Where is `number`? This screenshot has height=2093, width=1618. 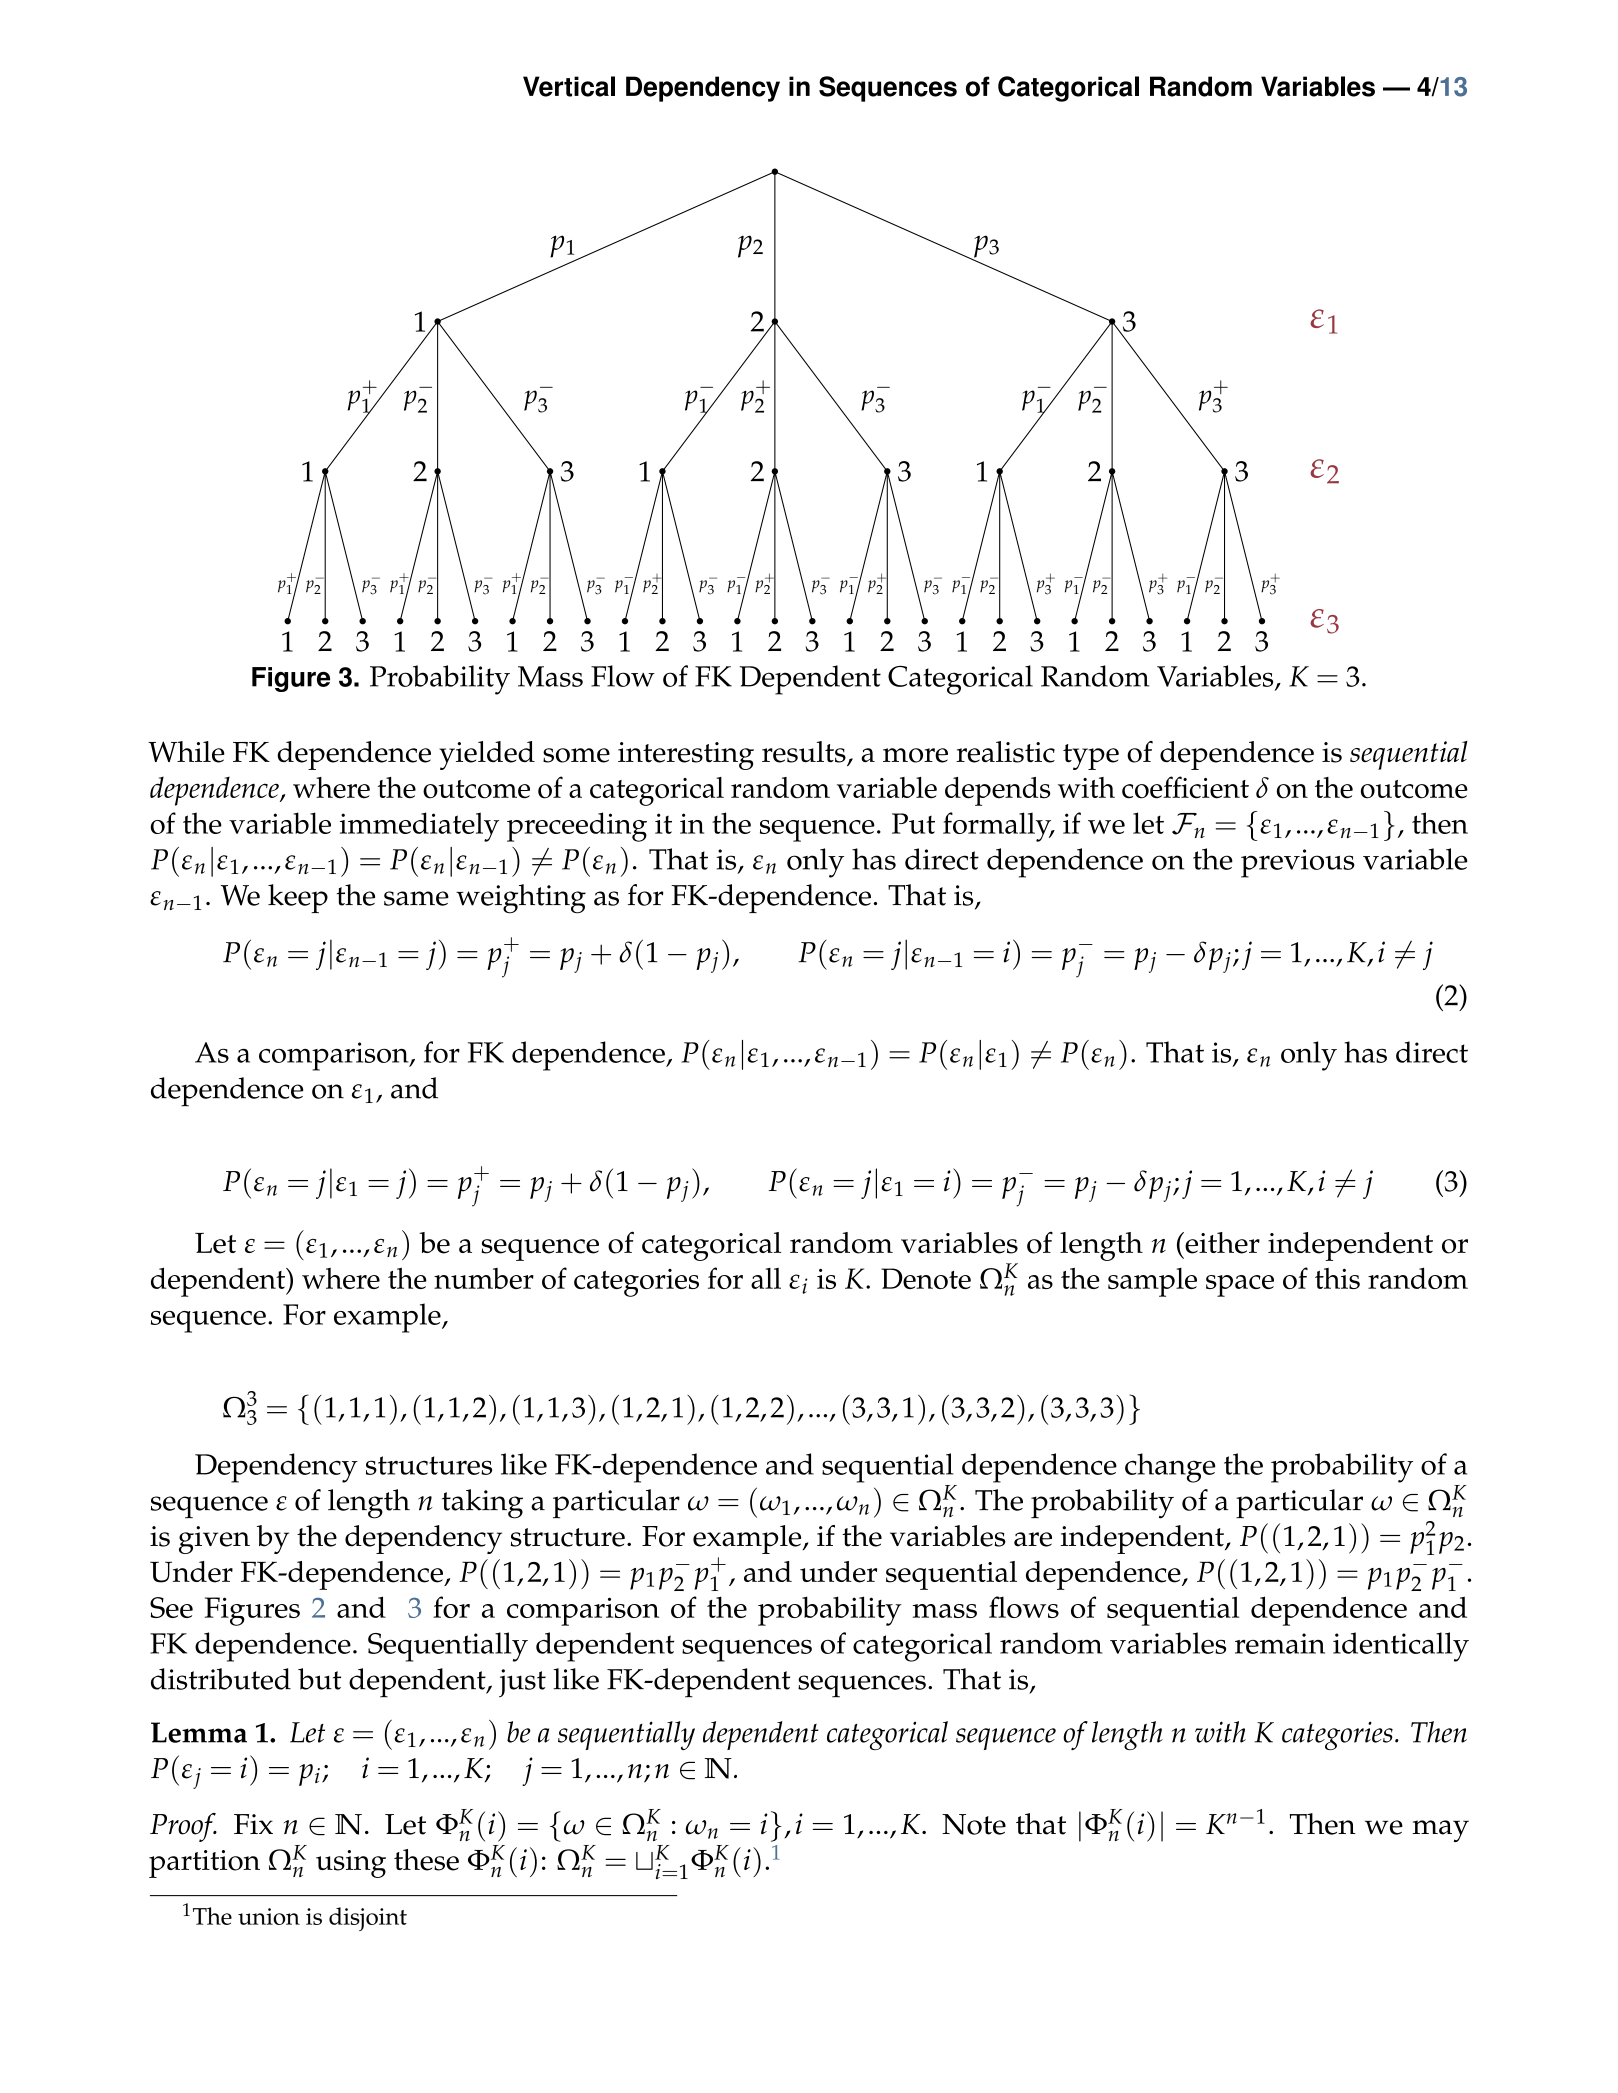
number is located at coordinates (484, 1278).
